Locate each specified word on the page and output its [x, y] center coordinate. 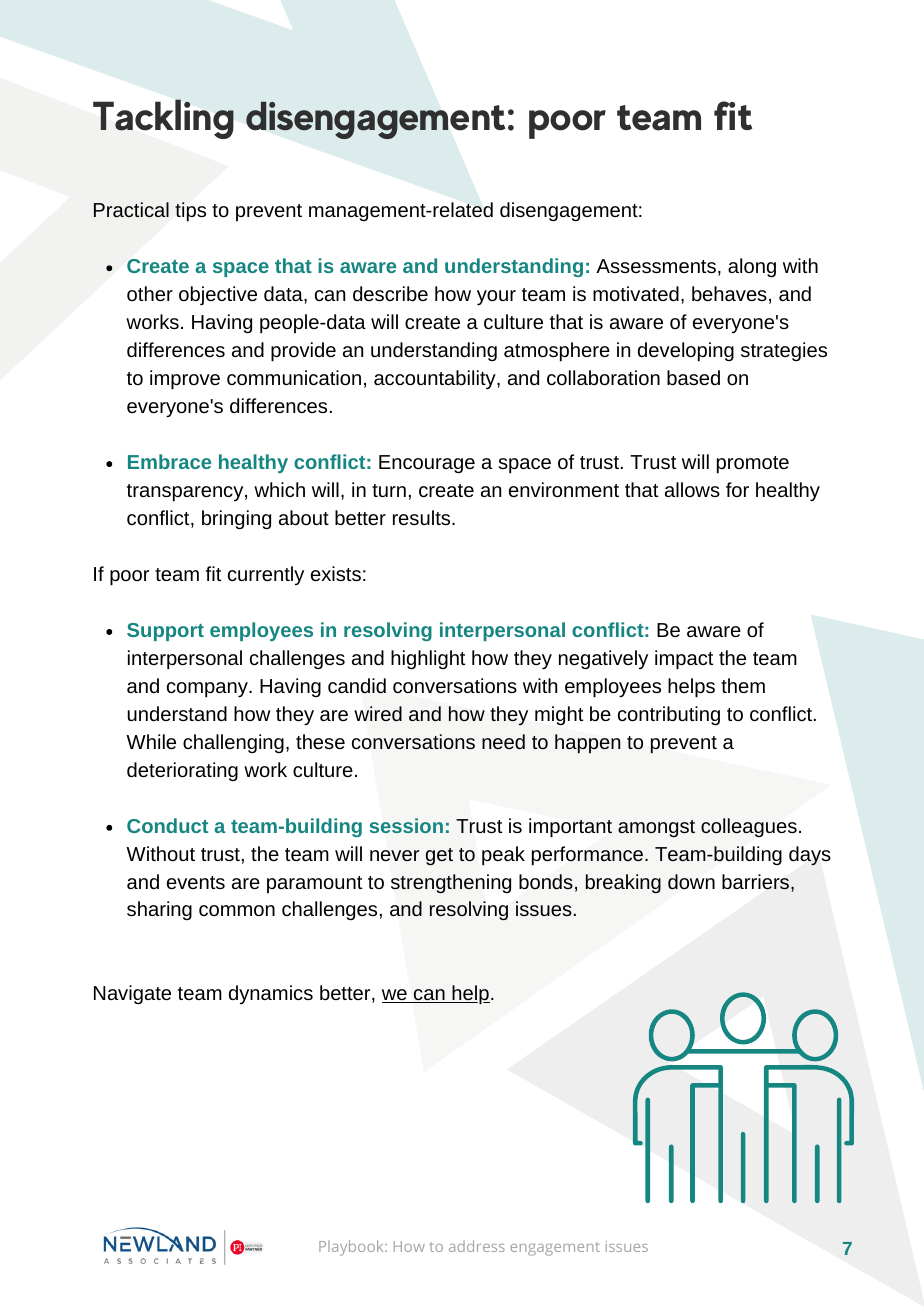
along [752, 267]
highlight [428, 659]
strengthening [451, 883]
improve [185, 380]
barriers [757, 883]
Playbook [352, 1248]
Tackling [163, 119]
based [693, 377]
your [496, 297]
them [743, 685]
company [208, 690]
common [237, 910]
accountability [436, 379]
